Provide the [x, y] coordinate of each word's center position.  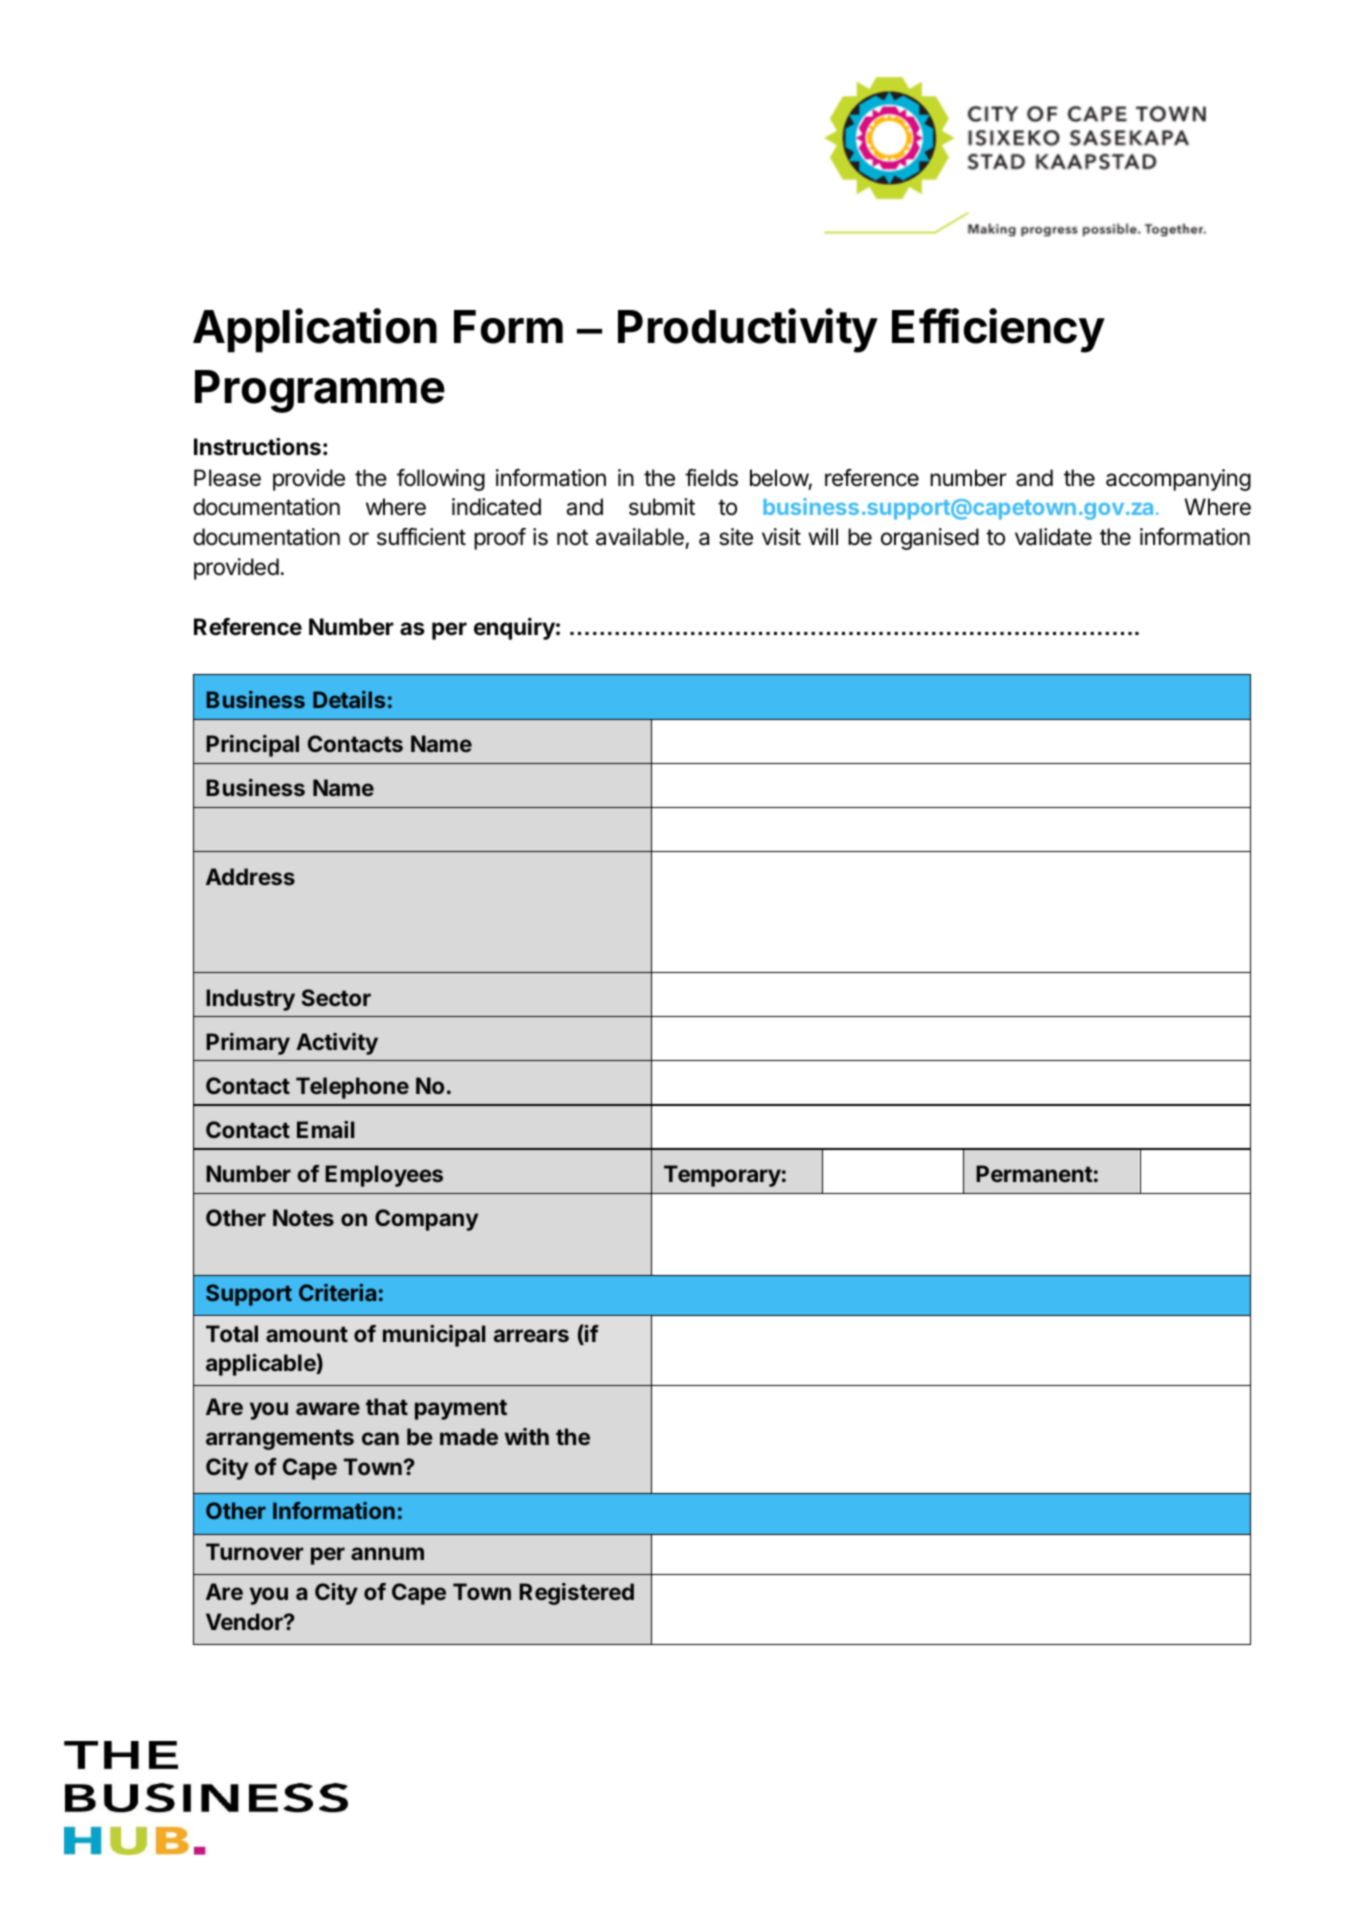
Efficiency [998, 330]
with [527, 1436]
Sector [336, 997]
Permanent [1034, 1173]
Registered [576, 1594]
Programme [320, 391]
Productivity [748, 330]
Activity [337, 1044]
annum [387, 1553]
